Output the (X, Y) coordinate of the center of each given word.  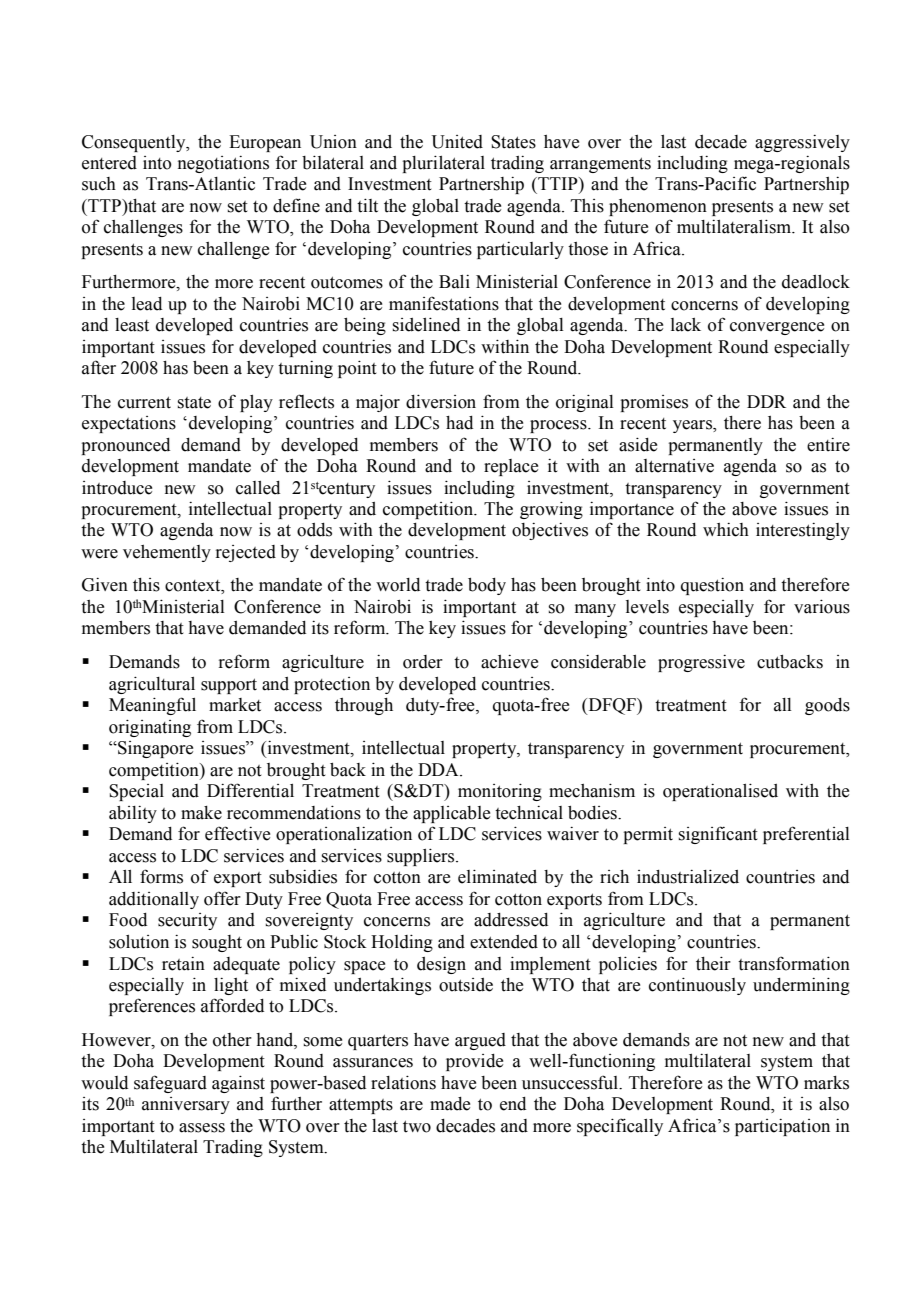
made (450, 1104)
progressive (701, 663)
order (423, 662)
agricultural (152, 685)
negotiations (223, 164)
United (457, 142)
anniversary (186, 1105)
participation (782, 1127)
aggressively (802, 143)
